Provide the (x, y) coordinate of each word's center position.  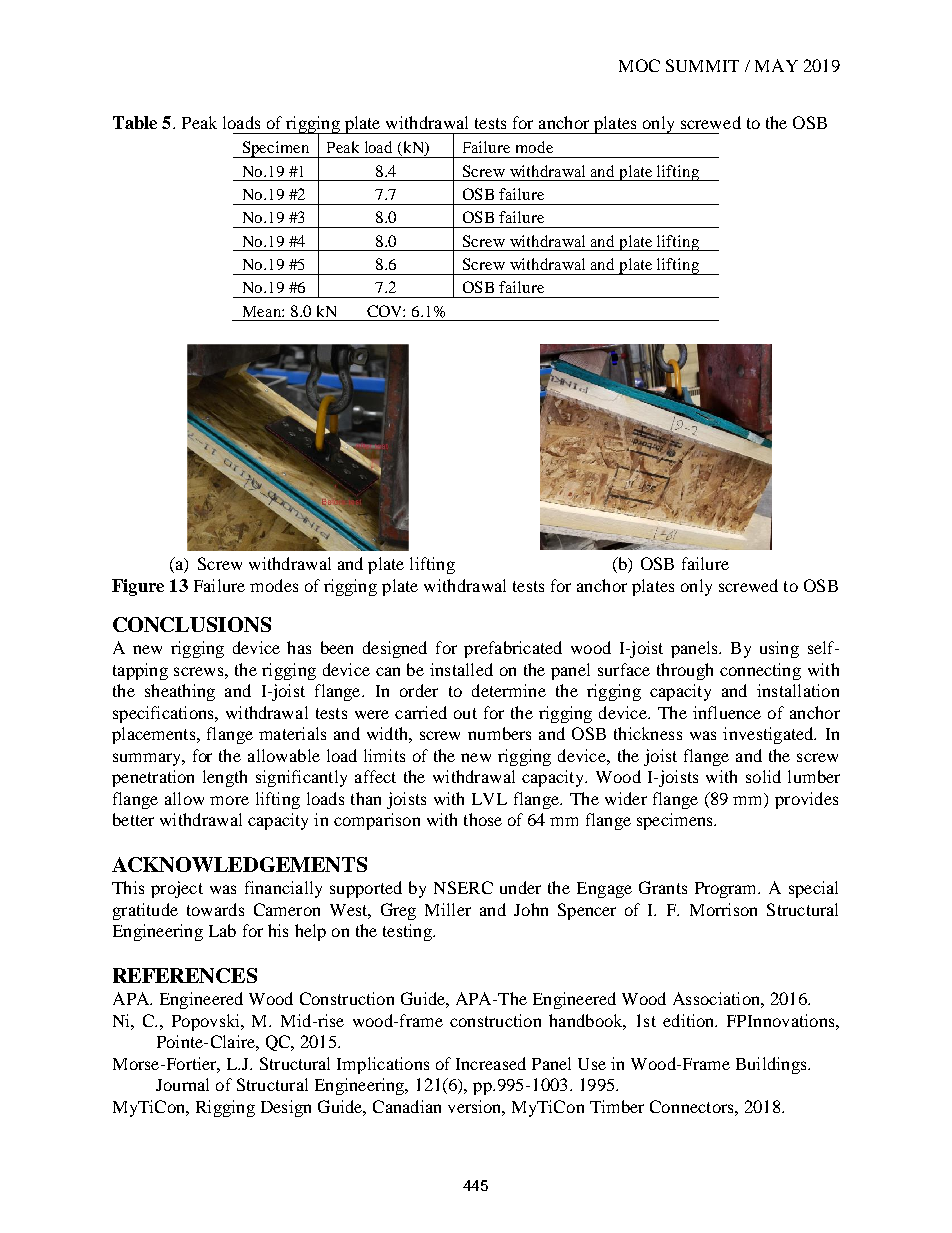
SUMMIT (702, 65)
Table (135, 122)
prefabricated (513, 649)
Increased (491, 1063)
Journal (182, 1084)
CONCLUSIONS (192, 624)
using (779, 649)
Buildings (772, 1065)
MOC (639, 65)
